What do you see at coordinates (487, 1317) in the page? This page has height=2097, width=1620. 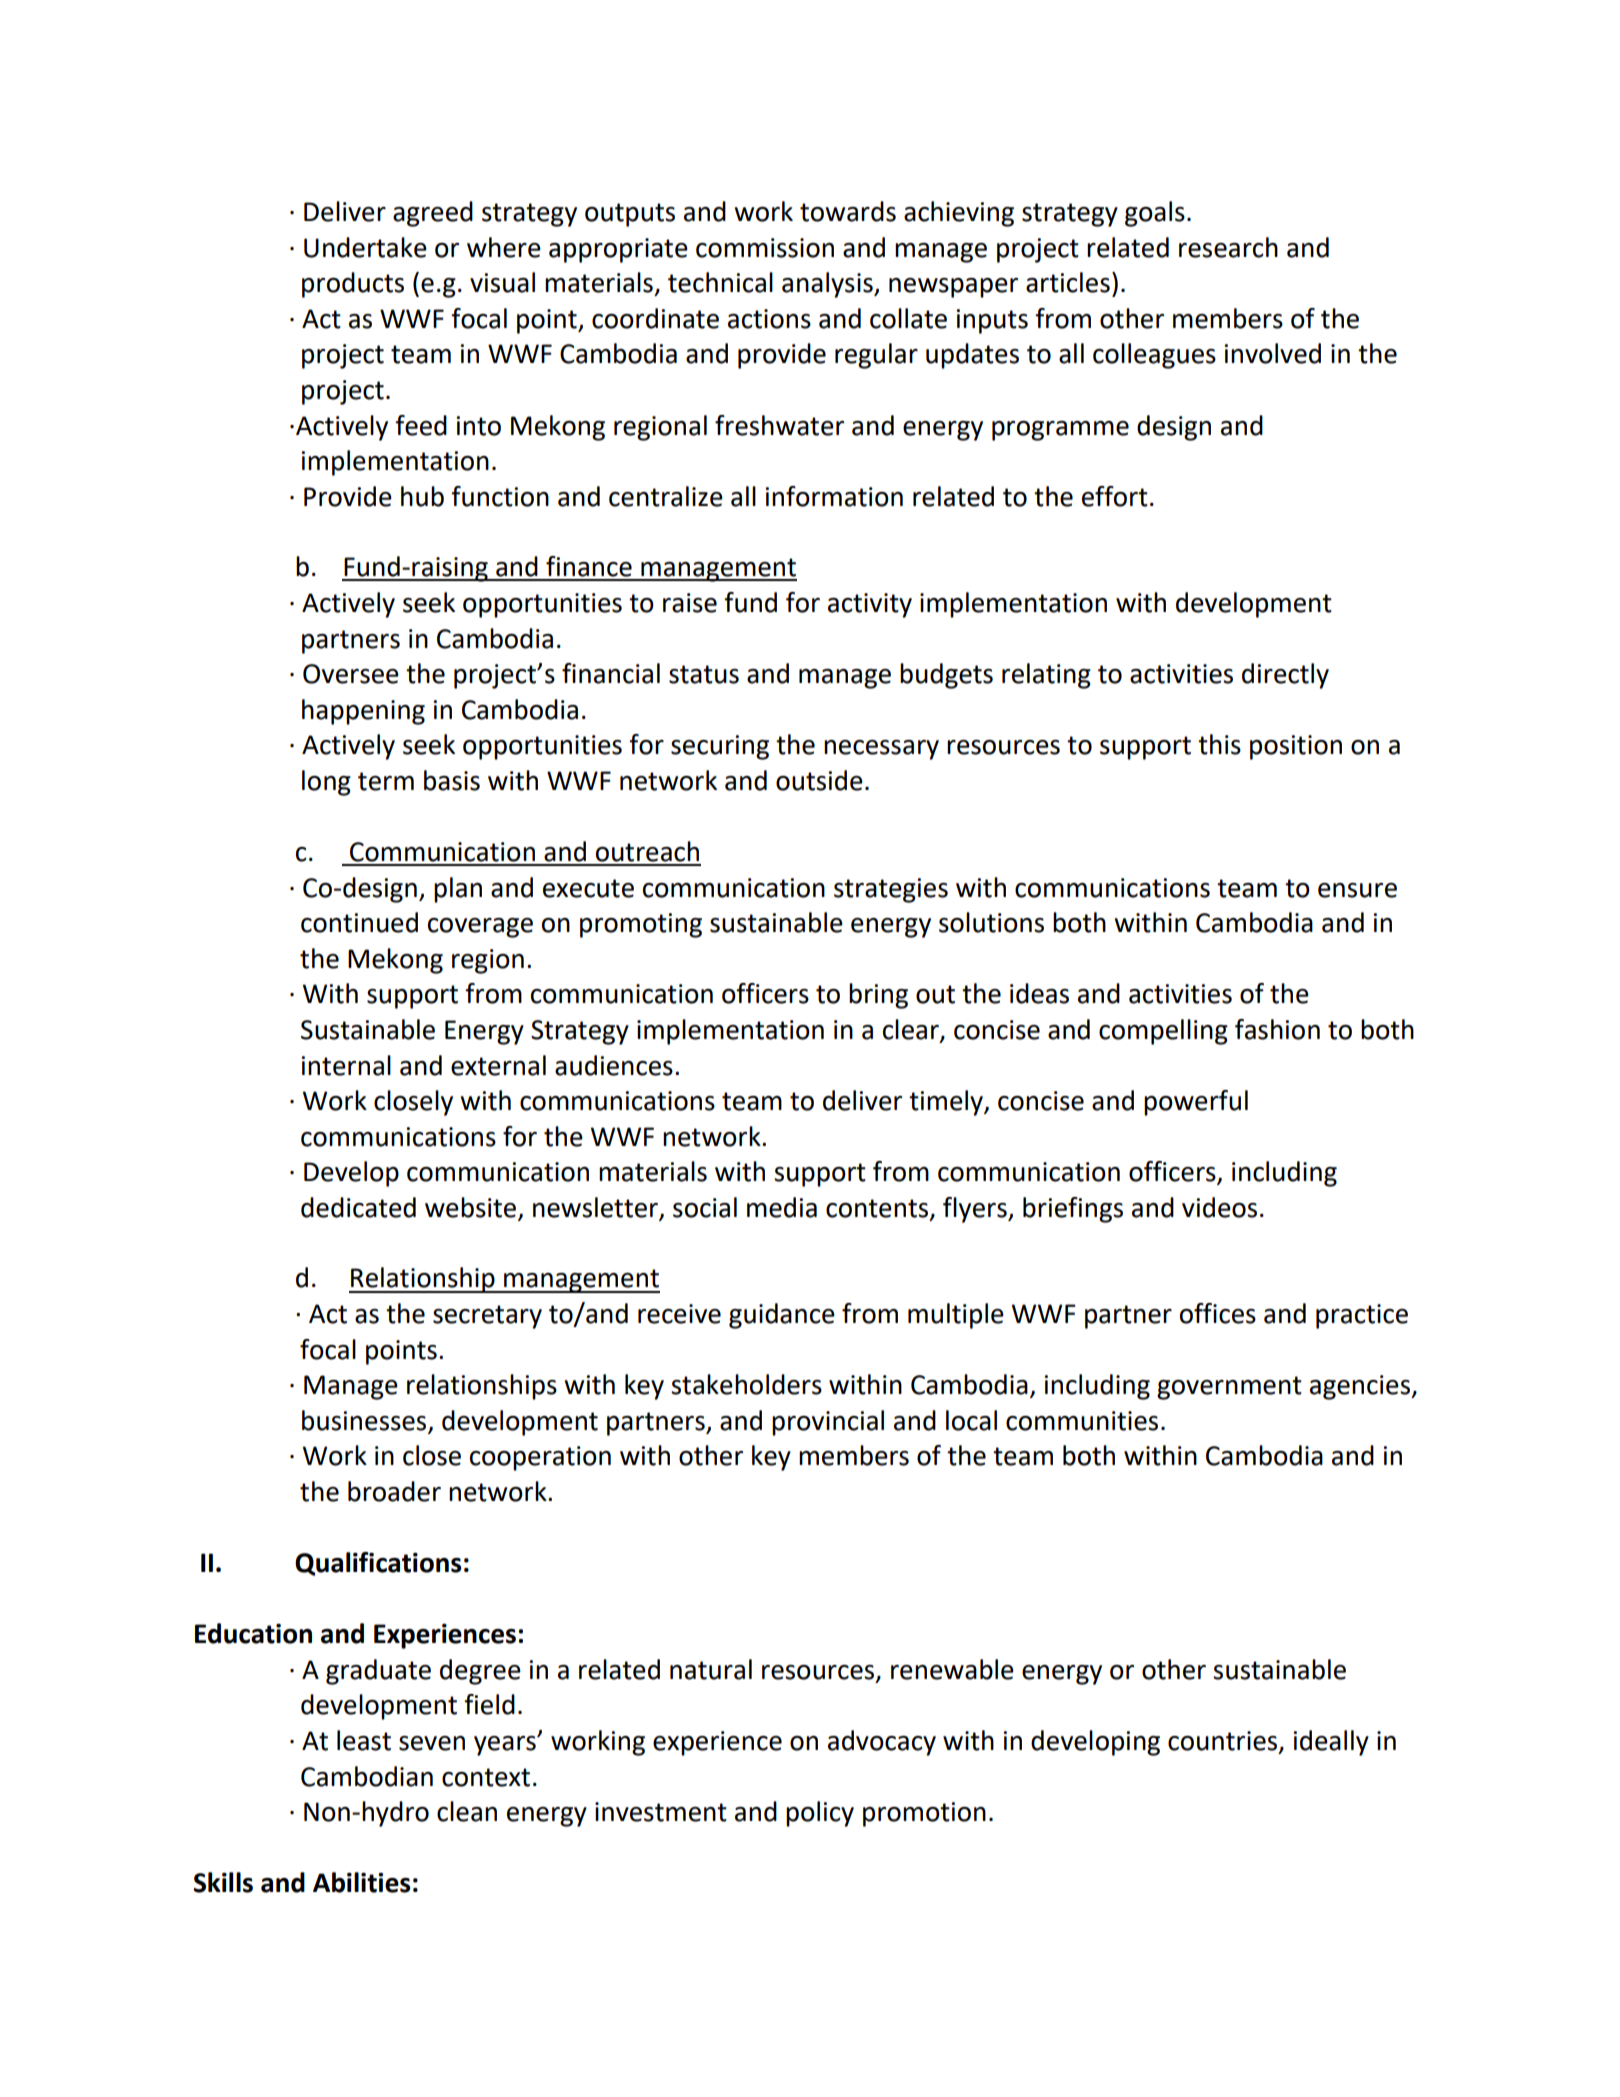 I see `secretary` at bounding box center [487, 1317].
